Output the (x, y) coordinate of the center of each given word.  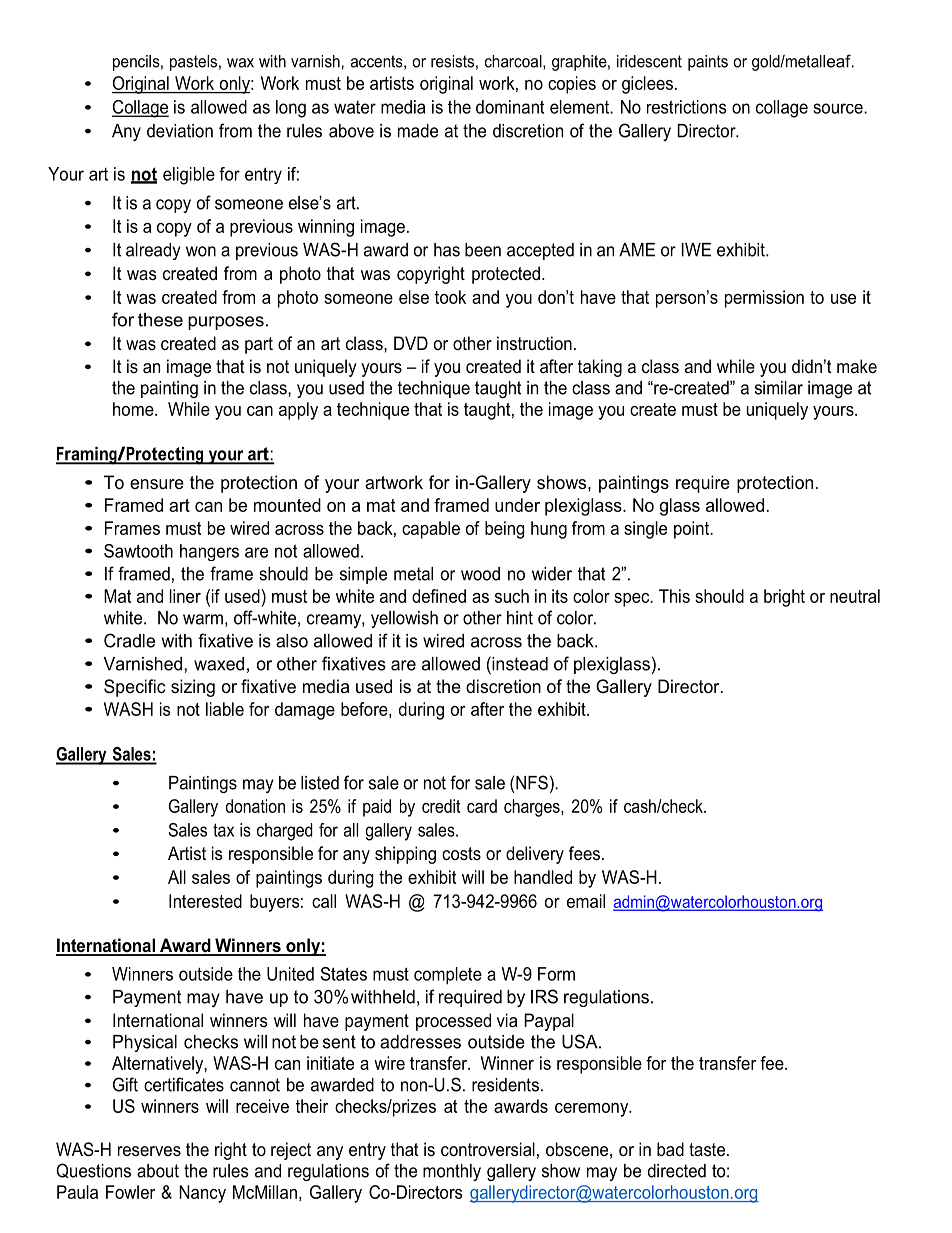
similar (779, 388)
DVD (411, 343)
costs (461, 853)
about (158, 1171)
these (160, 320)
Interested (205, 901)
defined (439, 596)
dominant (510, 107)
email (586, 901)
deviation (180, 131)
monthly (452, 1172)
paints (708, 63)
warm (203, 619)
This (674, 596)
